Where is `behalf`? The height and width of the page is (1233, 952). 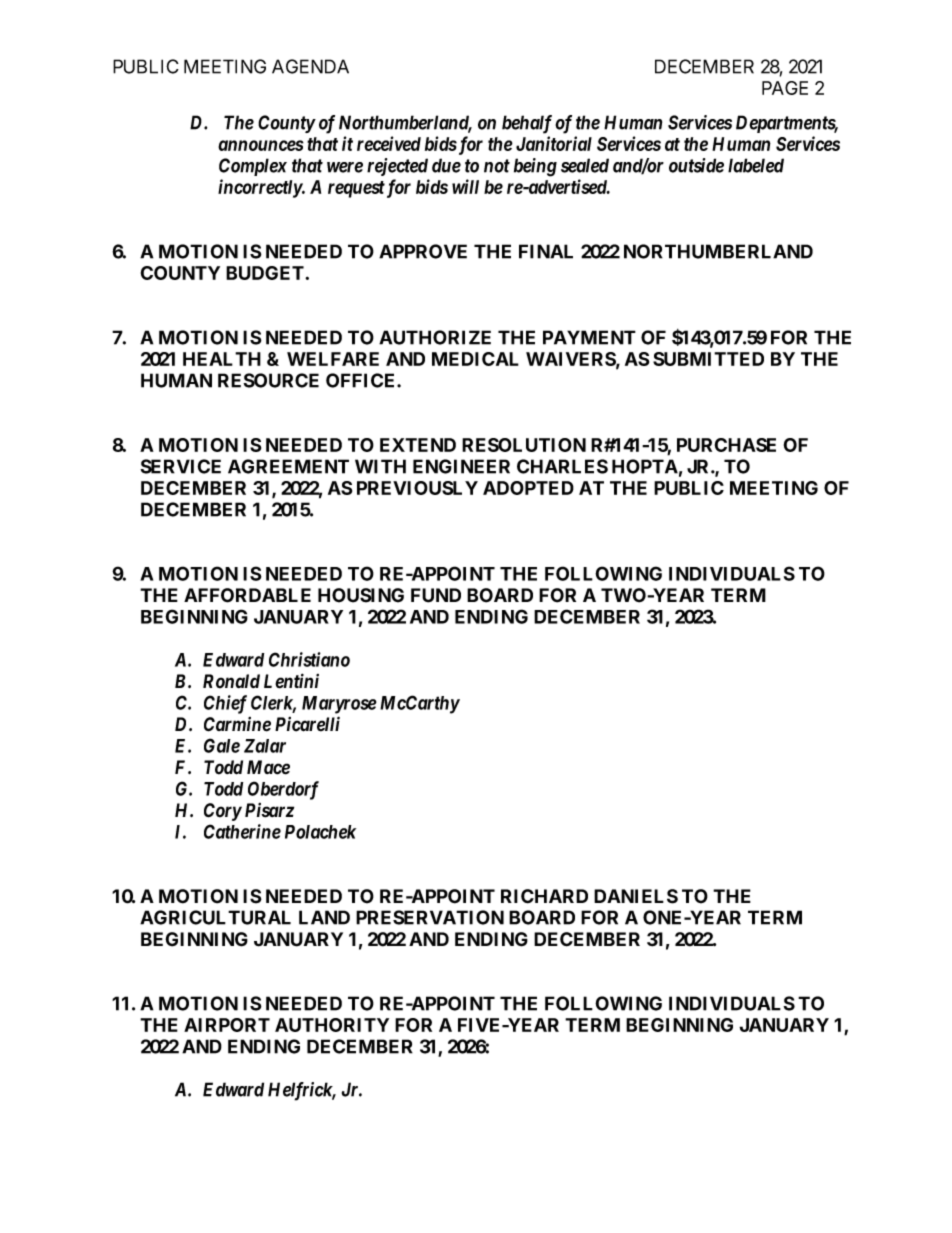
behalf is located at coordinates (527, 124).
